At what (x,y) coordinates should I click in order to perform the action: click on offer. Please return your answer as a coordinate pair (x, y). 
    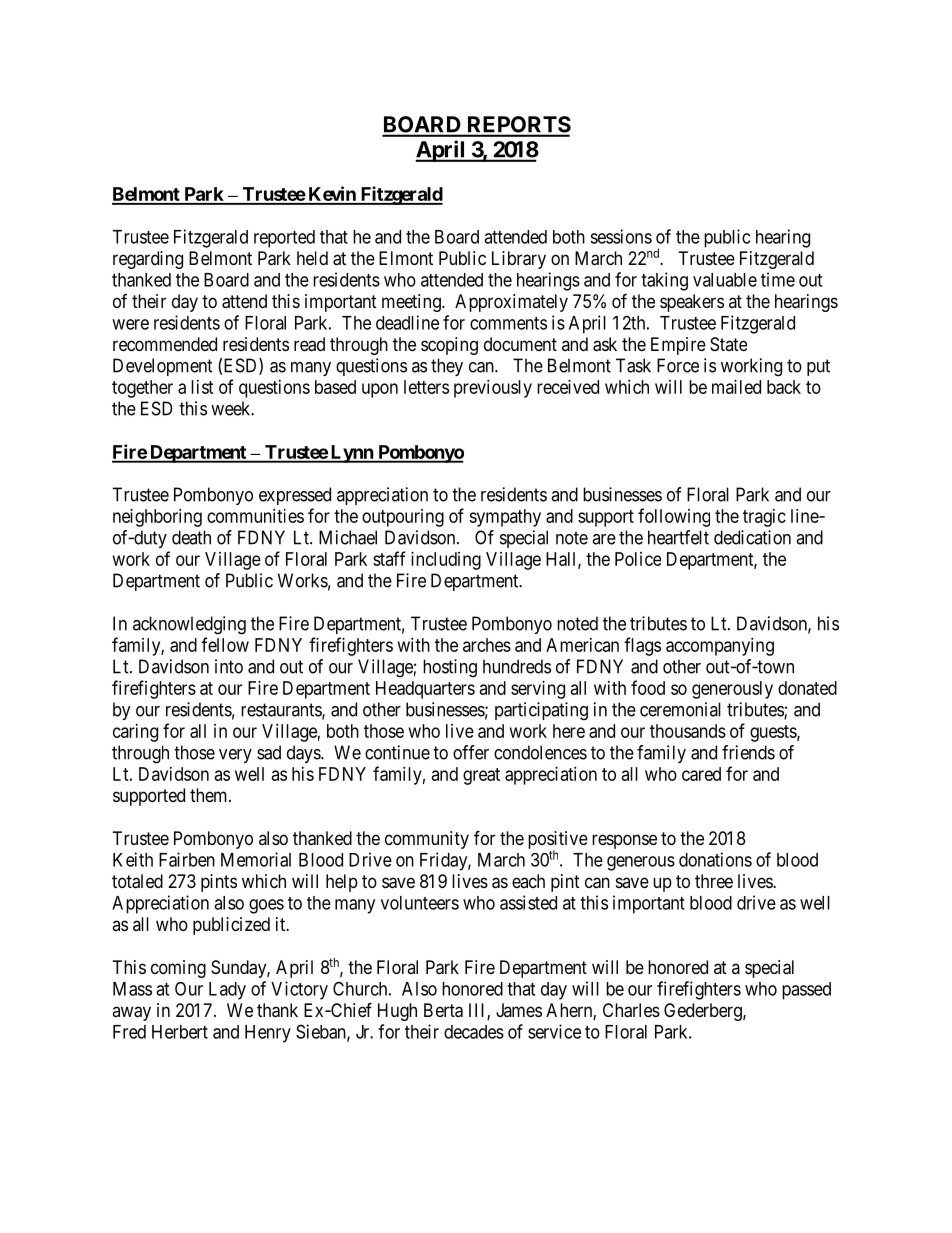
    Looking at the image, I should click on (471, 752).
